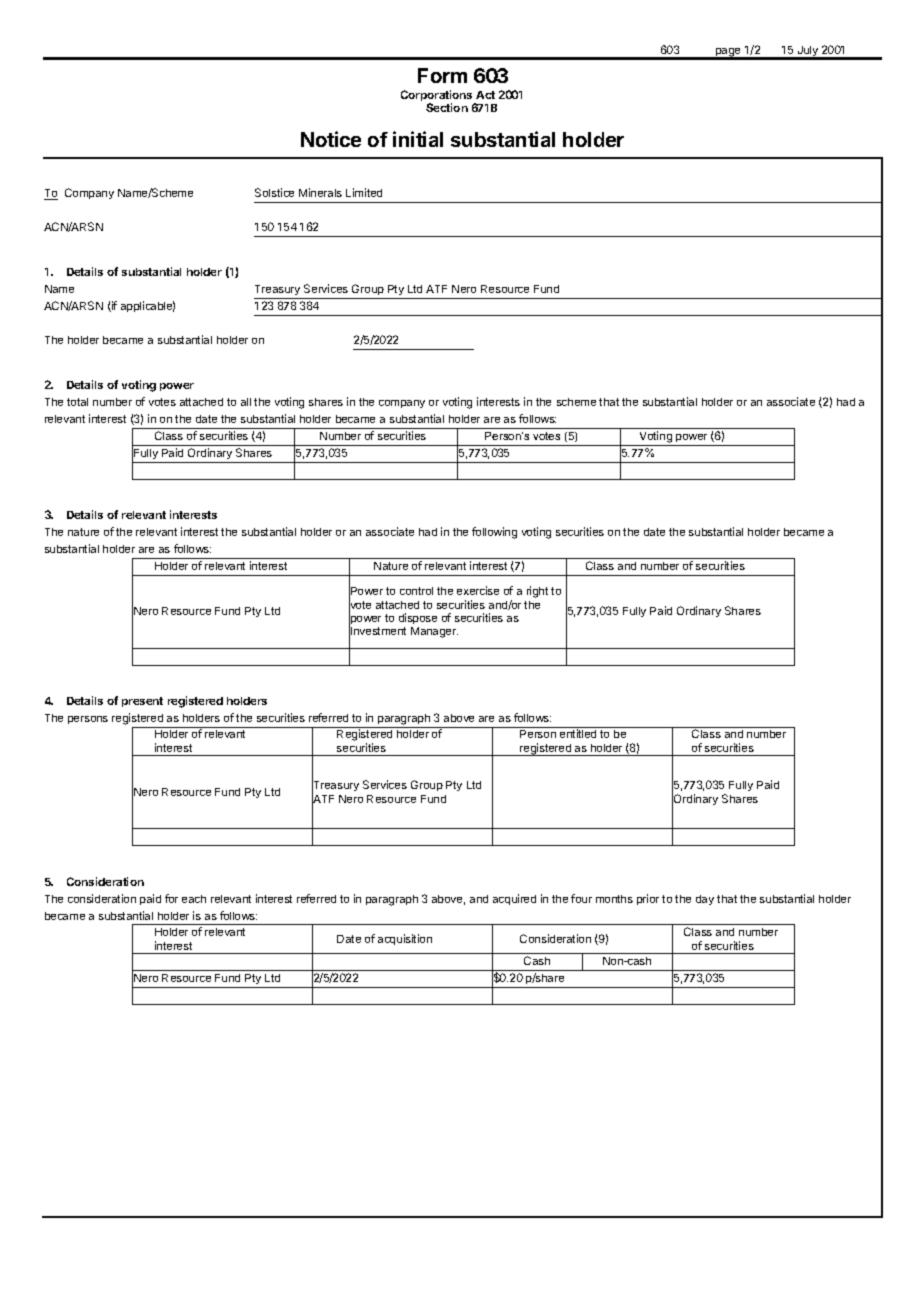 The height and width of the screenshot is (1308, 924). What do you see at coordinates (405, 939) in the screenshot?
I see `acquisition` at bounding box center [405, 939].
